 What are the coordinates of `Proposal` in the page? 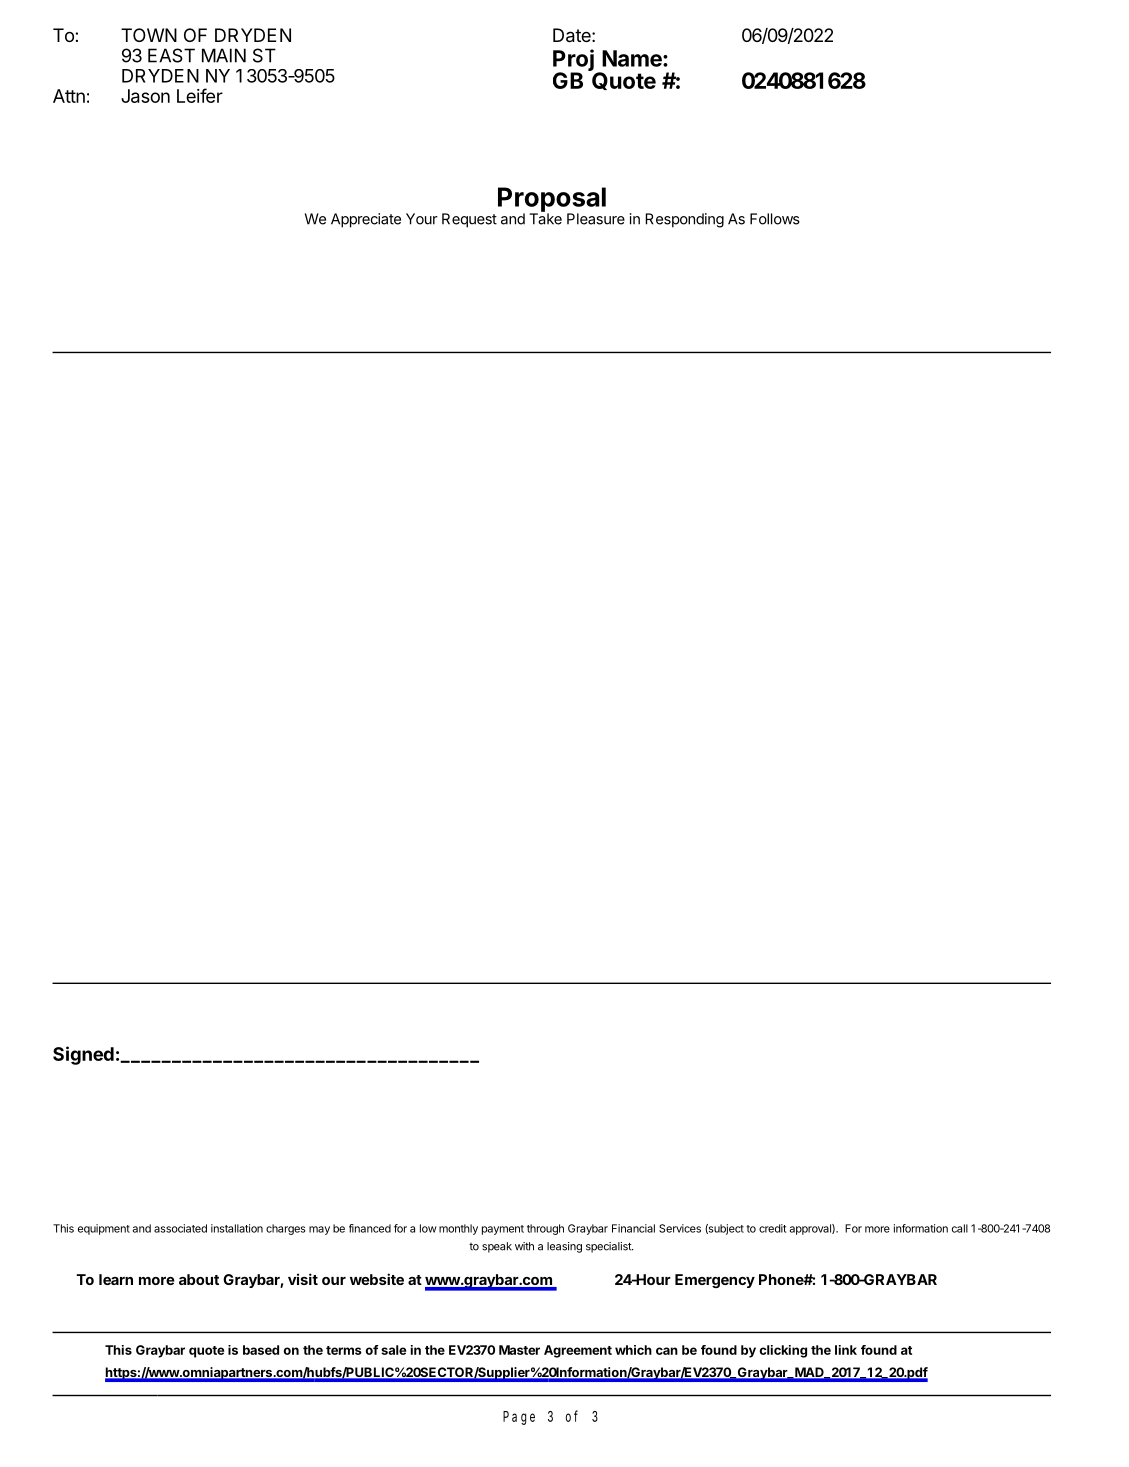 It's located at (552, 200).
